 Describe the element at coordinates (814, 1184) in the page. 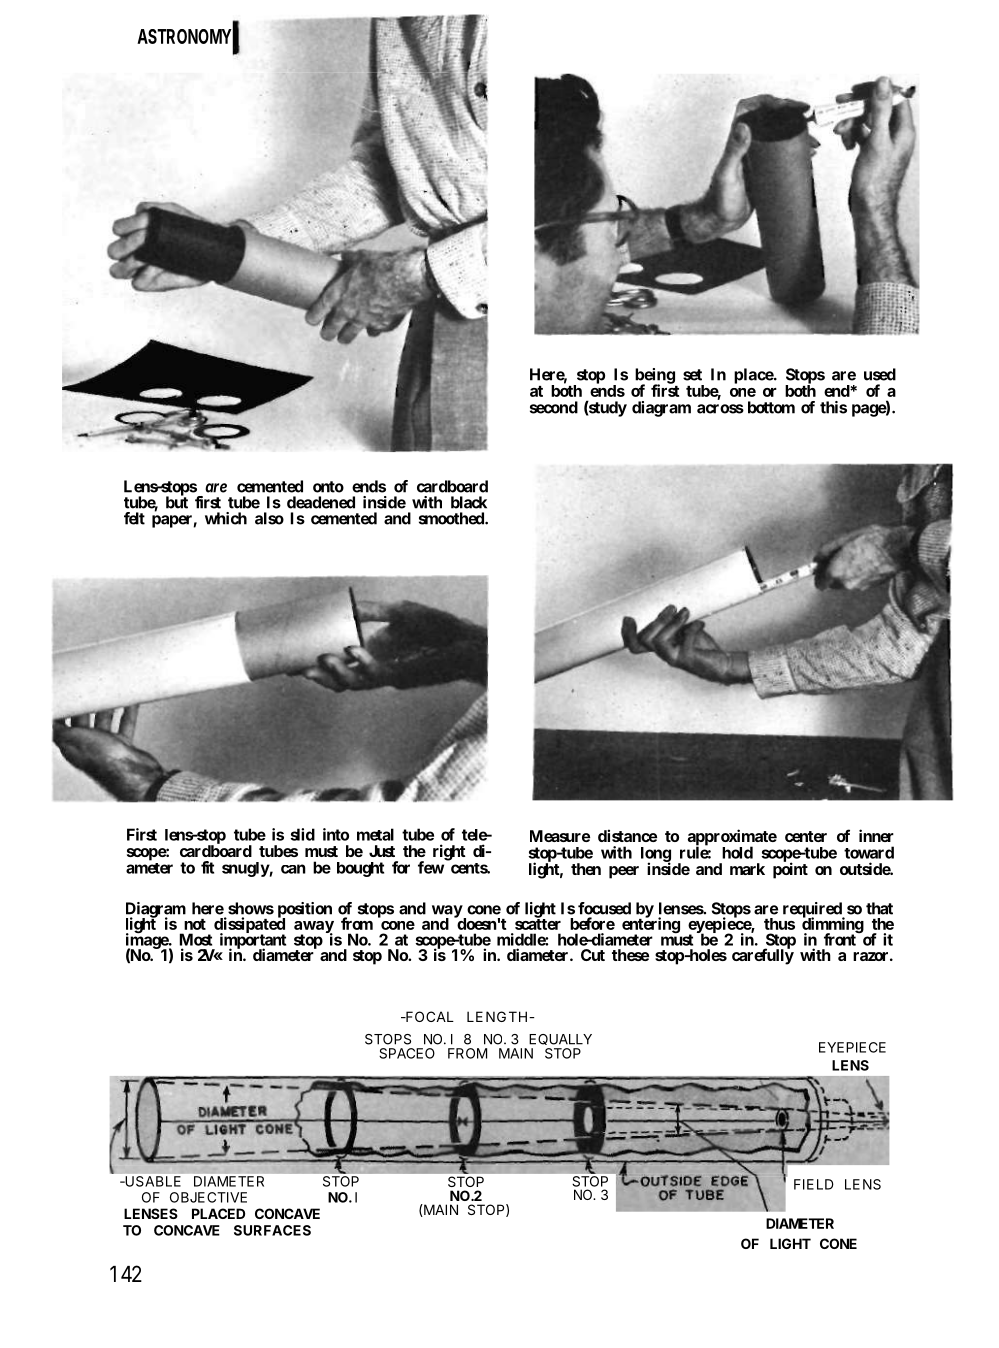

I see `FIELD` at that location.
